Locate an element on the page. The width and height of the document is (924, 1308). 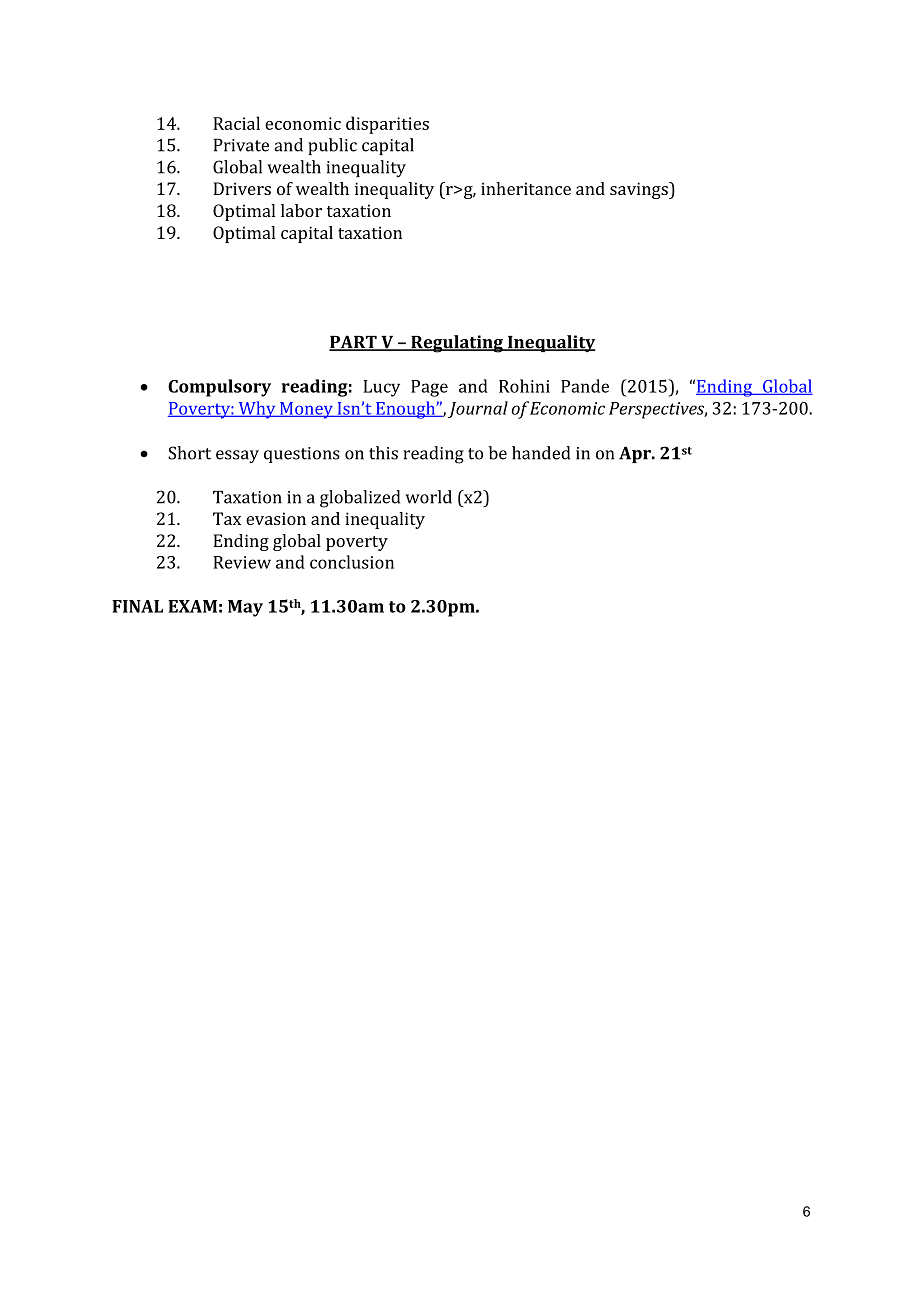
inheritance is located at coordinates (526, 188).
